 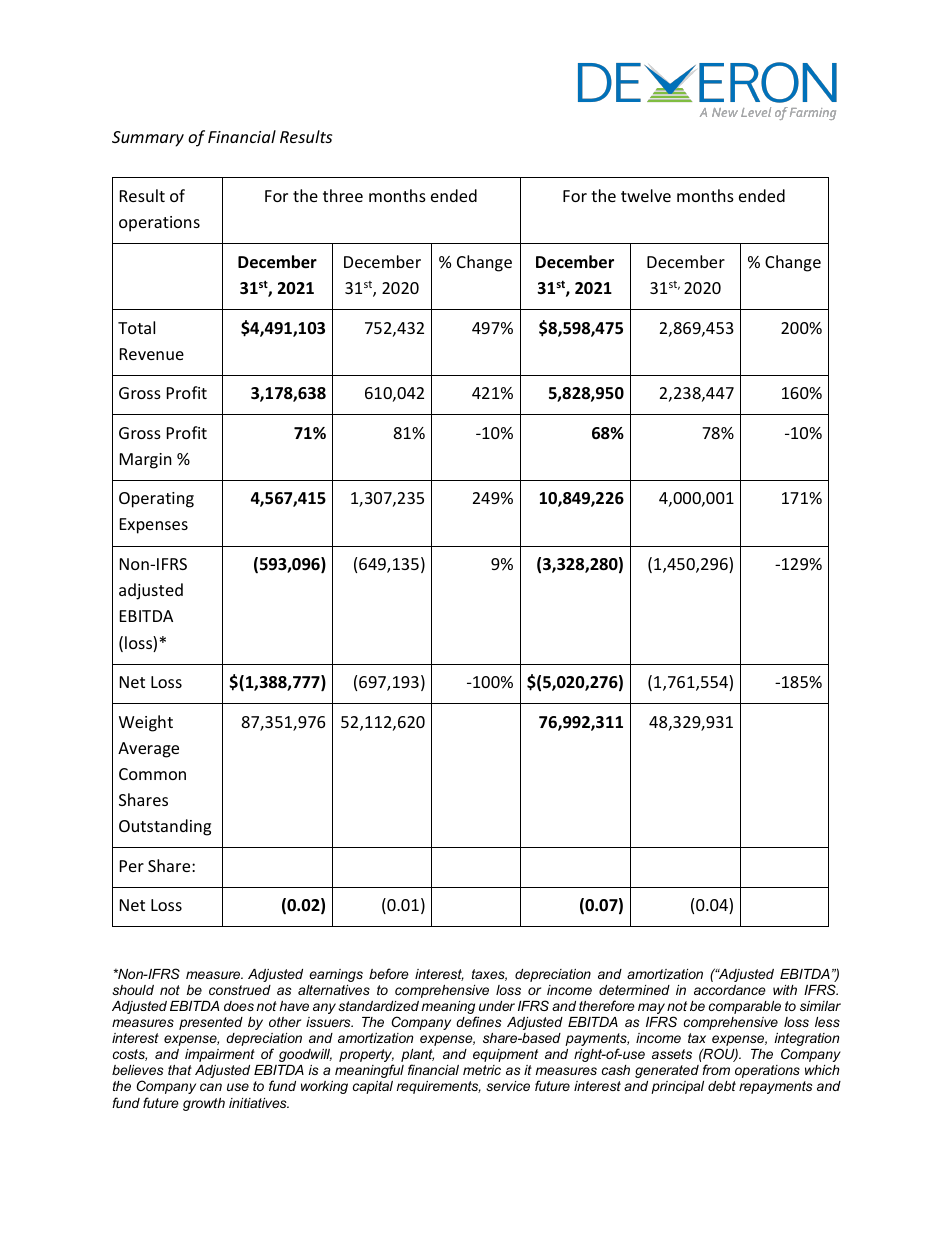 I want to click on Total, so click(x=136, y=327).
